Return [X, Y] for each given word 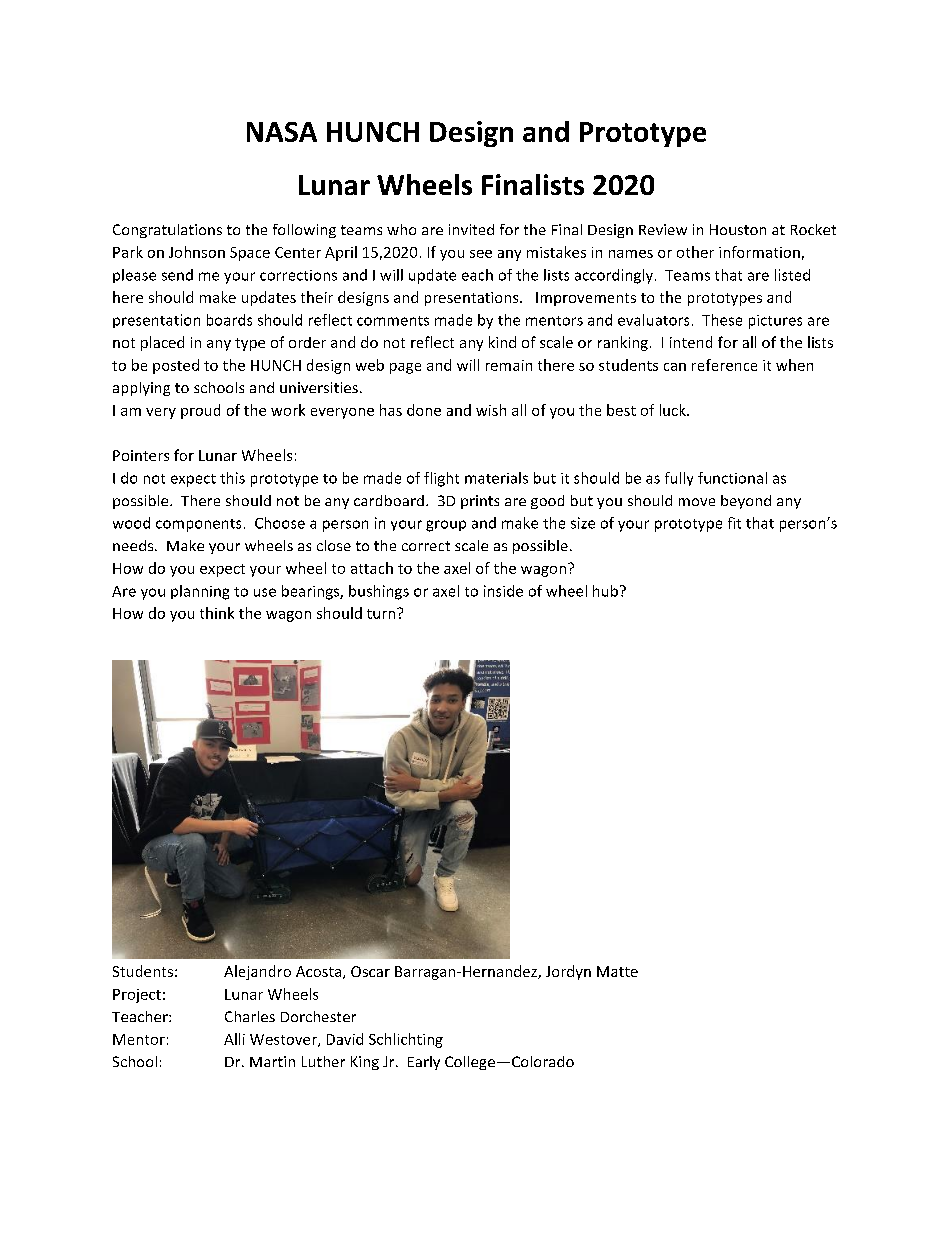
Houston [738, 229]
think [217, 613]
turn [382, 613]
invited [471, 229]
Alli [234, 1039]
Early [424, 1063]
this [232, 478]
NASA [282, 132]
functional [732, 478]
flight [441, 479]
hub [605, 591]
